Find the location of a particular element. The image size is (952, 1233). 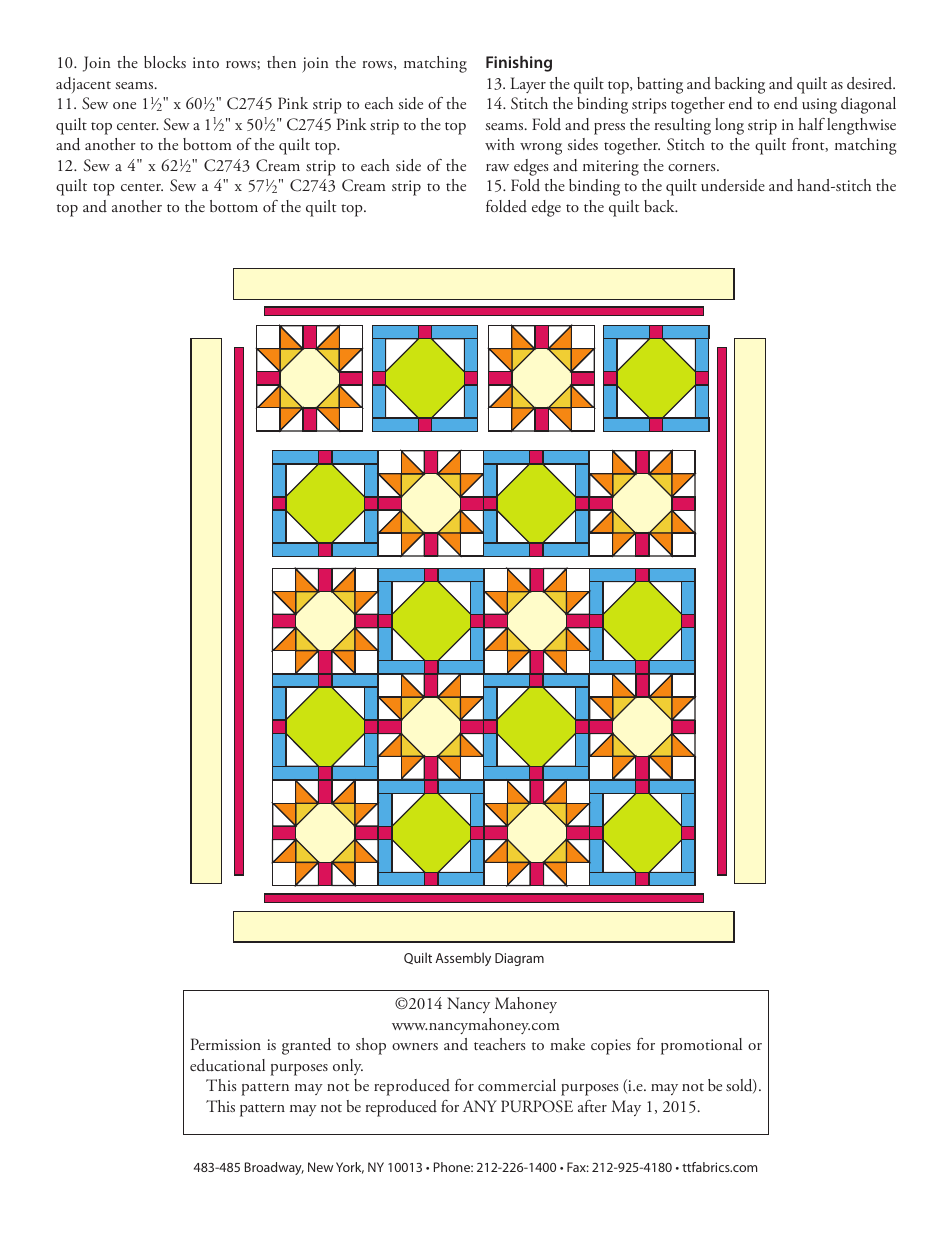

copies is located at coordinates (611, 1047).
